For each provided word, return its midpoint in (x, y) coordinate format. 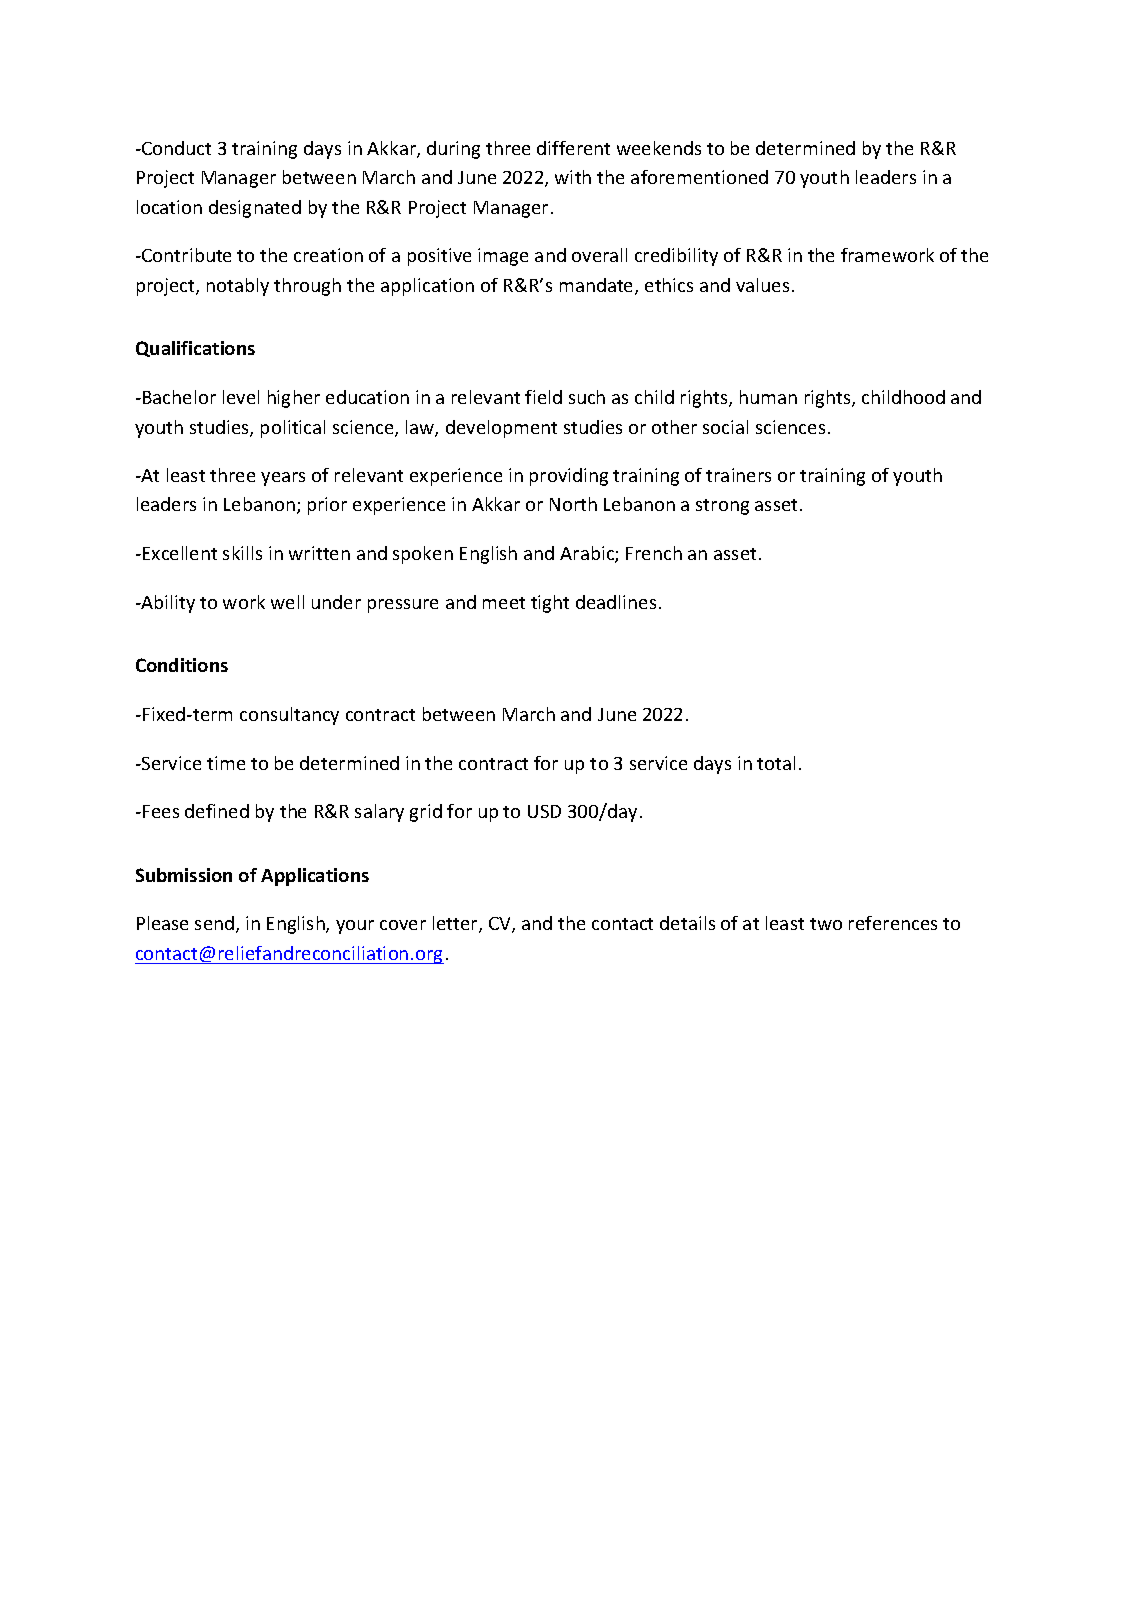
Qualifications (195, 349)
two (826, 924)
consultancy (289, 716)
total (776, 763)
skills (242, 553)
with (573, 177)
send (216, 924)
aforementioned (699, 177)
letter (456, 924)
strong (722, 507)
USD (544, 811)
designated (255, 209)
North (573, 504)
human (768, 397)
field (543, 397)
